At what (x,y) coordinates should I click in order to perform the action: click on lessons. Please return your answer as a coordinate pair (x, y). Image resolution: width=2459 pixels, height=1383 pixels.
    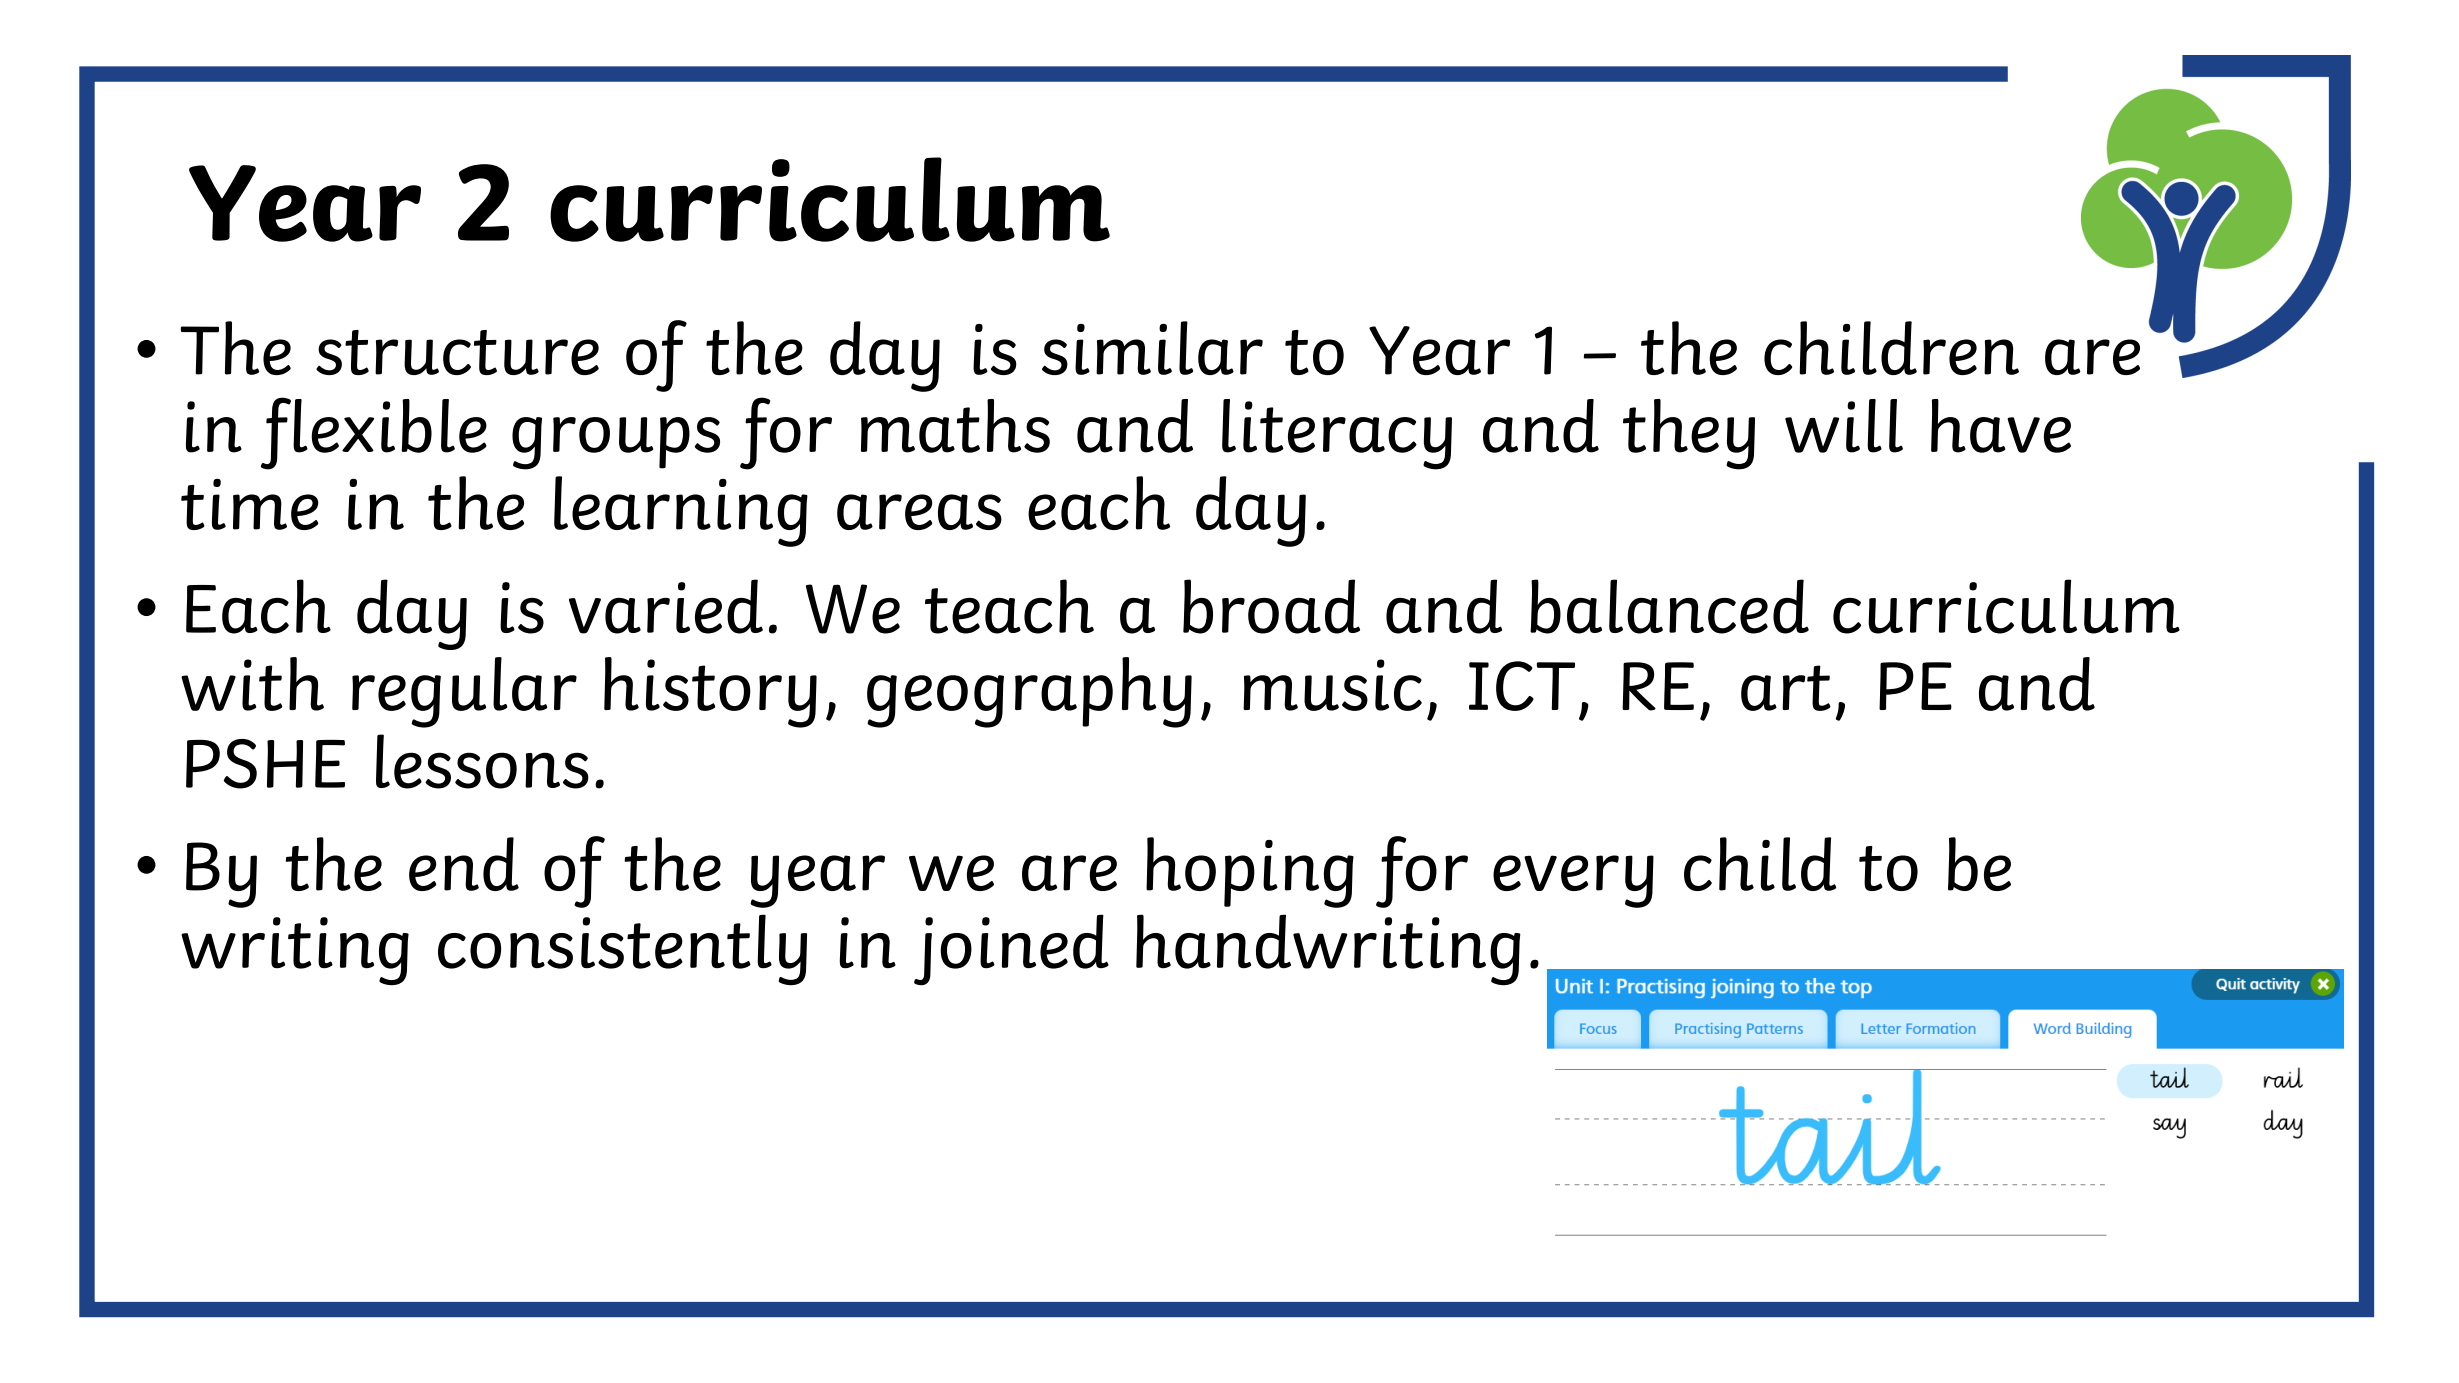
    Looking at the image, I should click on (482, 761).
